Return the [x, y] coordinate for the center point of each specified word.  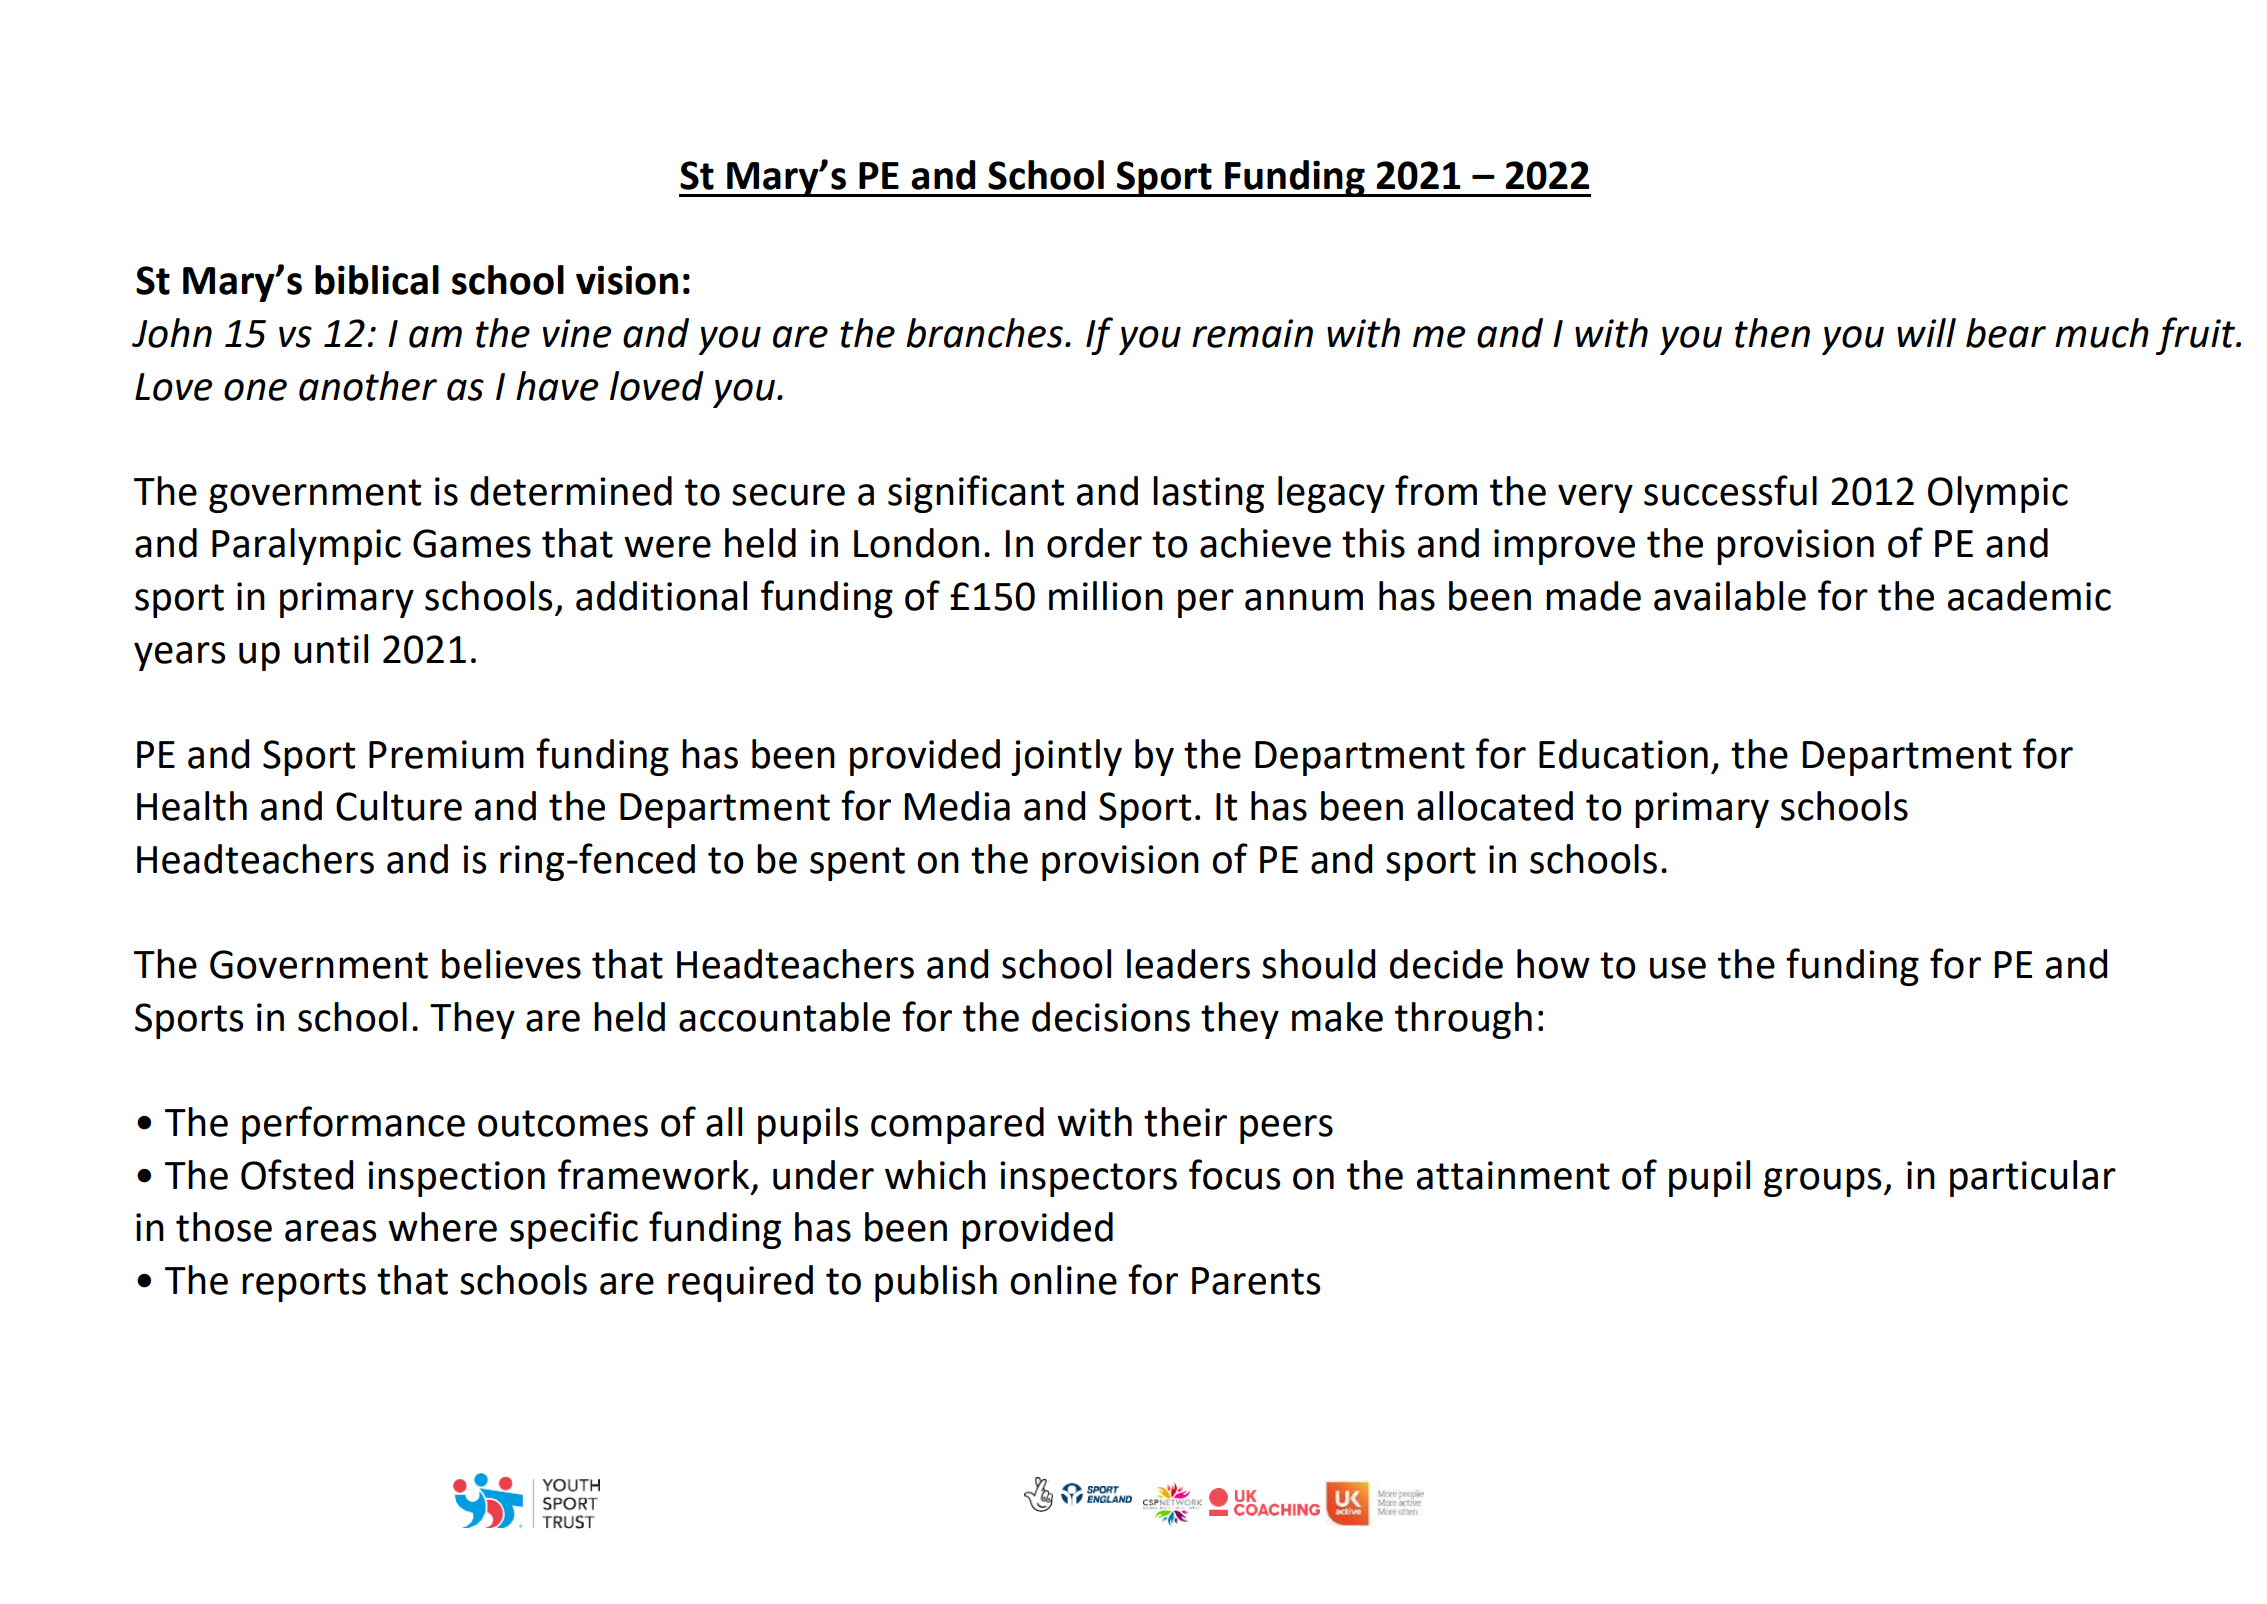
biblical [377, 280]
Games [472, 543]
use [1678, 968]
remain [1252, 333]
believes [511, 964]
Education [1623, 754]
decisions [1111, 1017]
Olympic [1998, 494]
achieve [1265, 543]
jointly [1066, 757]
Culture [399, 806]
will [1926, 332]
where [442, 1227]
